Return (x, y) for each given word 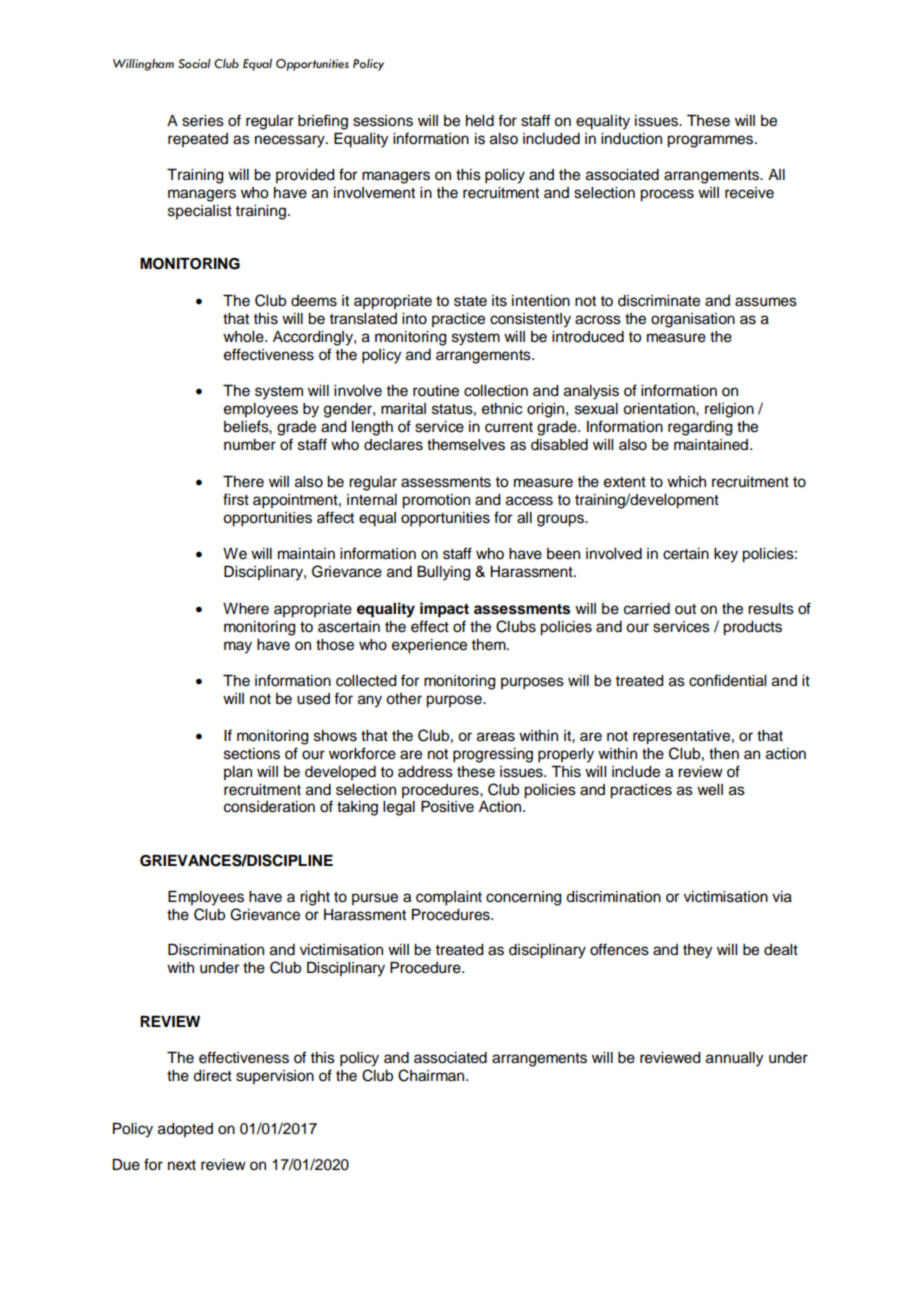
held (480, 121)
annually (734, 1059)
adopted (185, 1130)
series (203, 121)
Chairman (432, 1075)
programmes (711, 141)
